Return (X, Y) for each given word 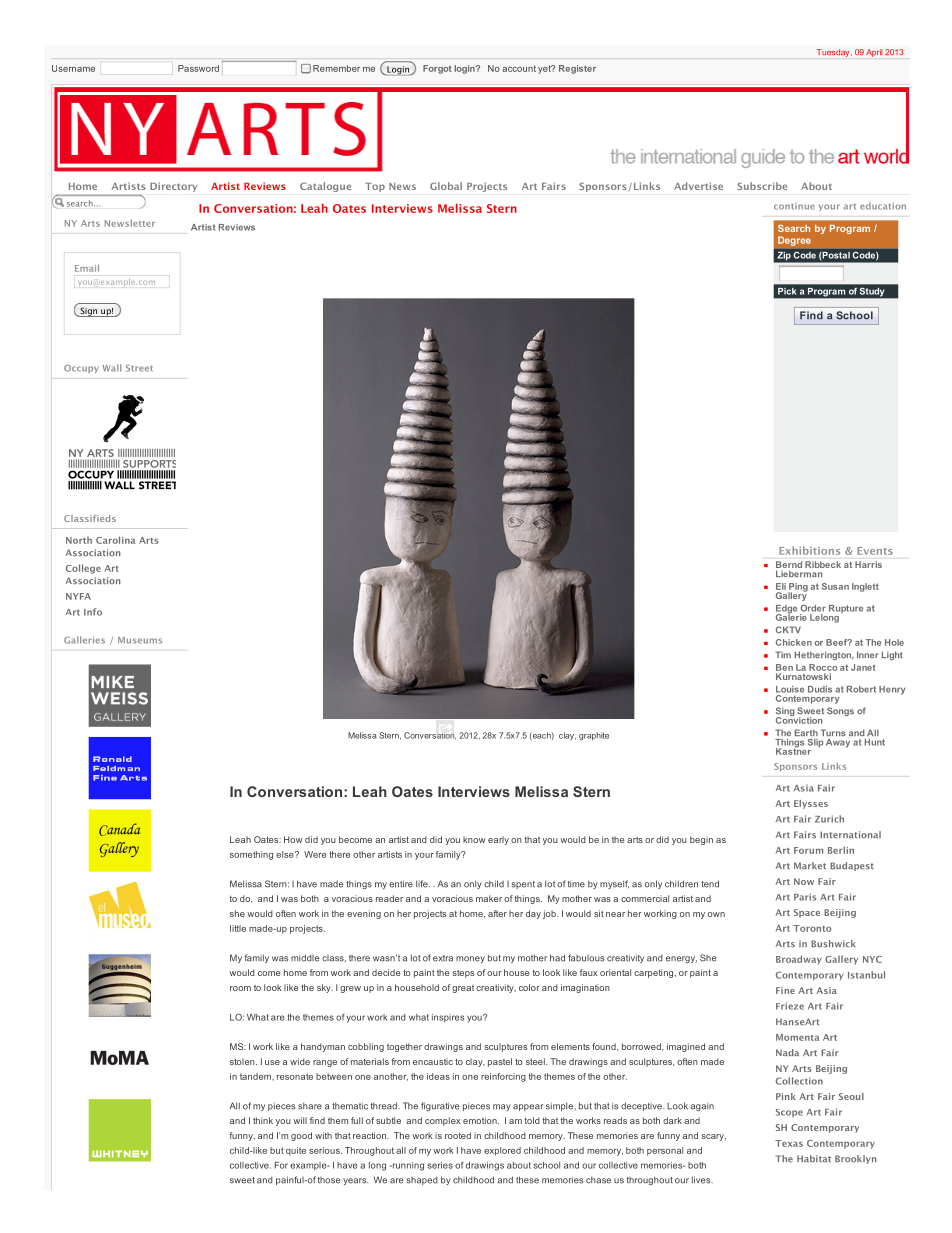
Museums (140, 640)
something (251, 855)
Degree (794, 241)
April (874, 53)
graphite (594, 736)
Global (446, 186)
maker (489, 898)
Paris (805, 897)
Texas (789, 1143)
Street (139, 368)
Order (813, 608)
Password (198, 68)
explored (502, 1151)
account (519, 68)
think (263, 1120)
